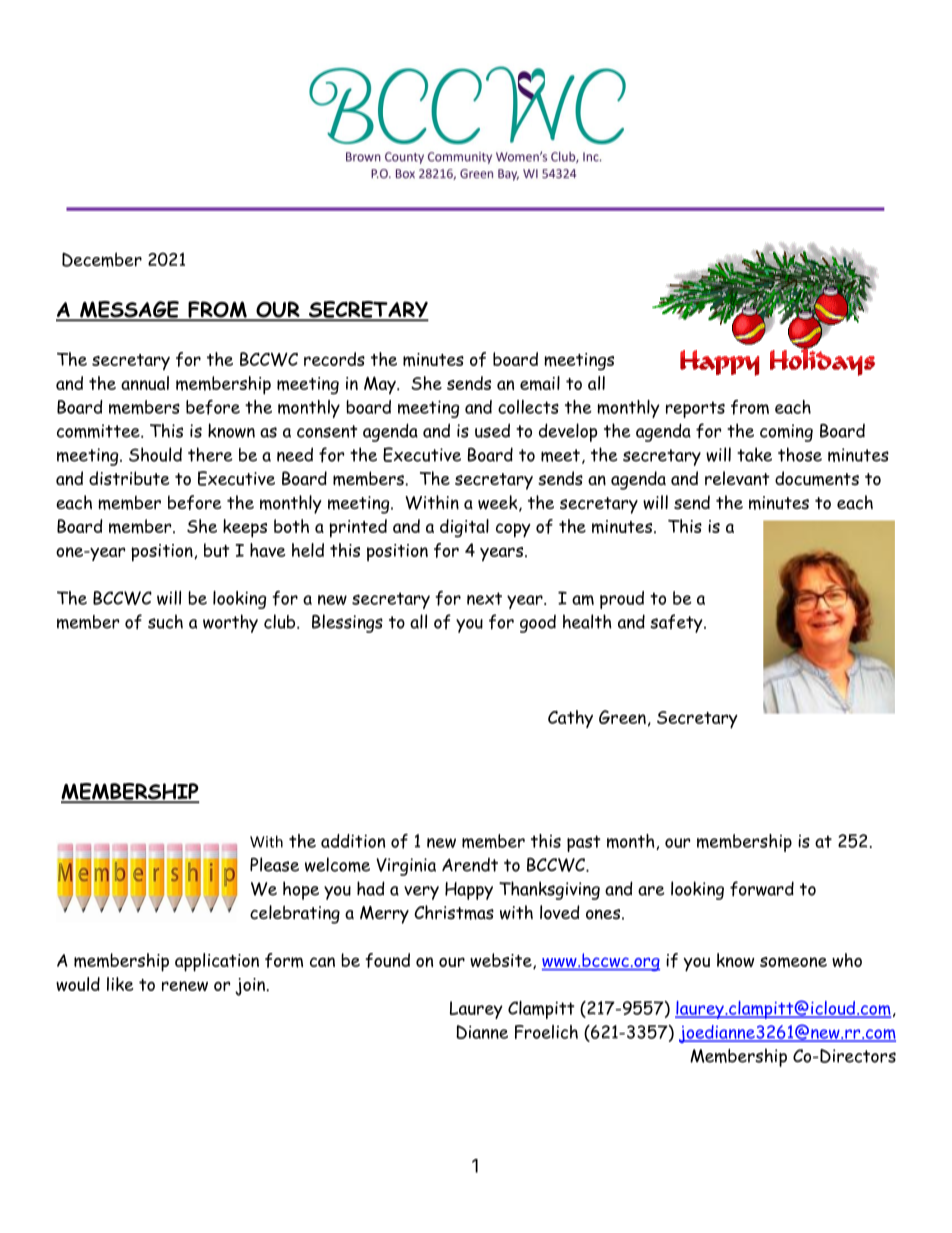 The height and width of the document is (1233, 952). What do you see at coordinates (129, 310) in the document?
I see `MESSAGE` at bounding box center [129, 310].
